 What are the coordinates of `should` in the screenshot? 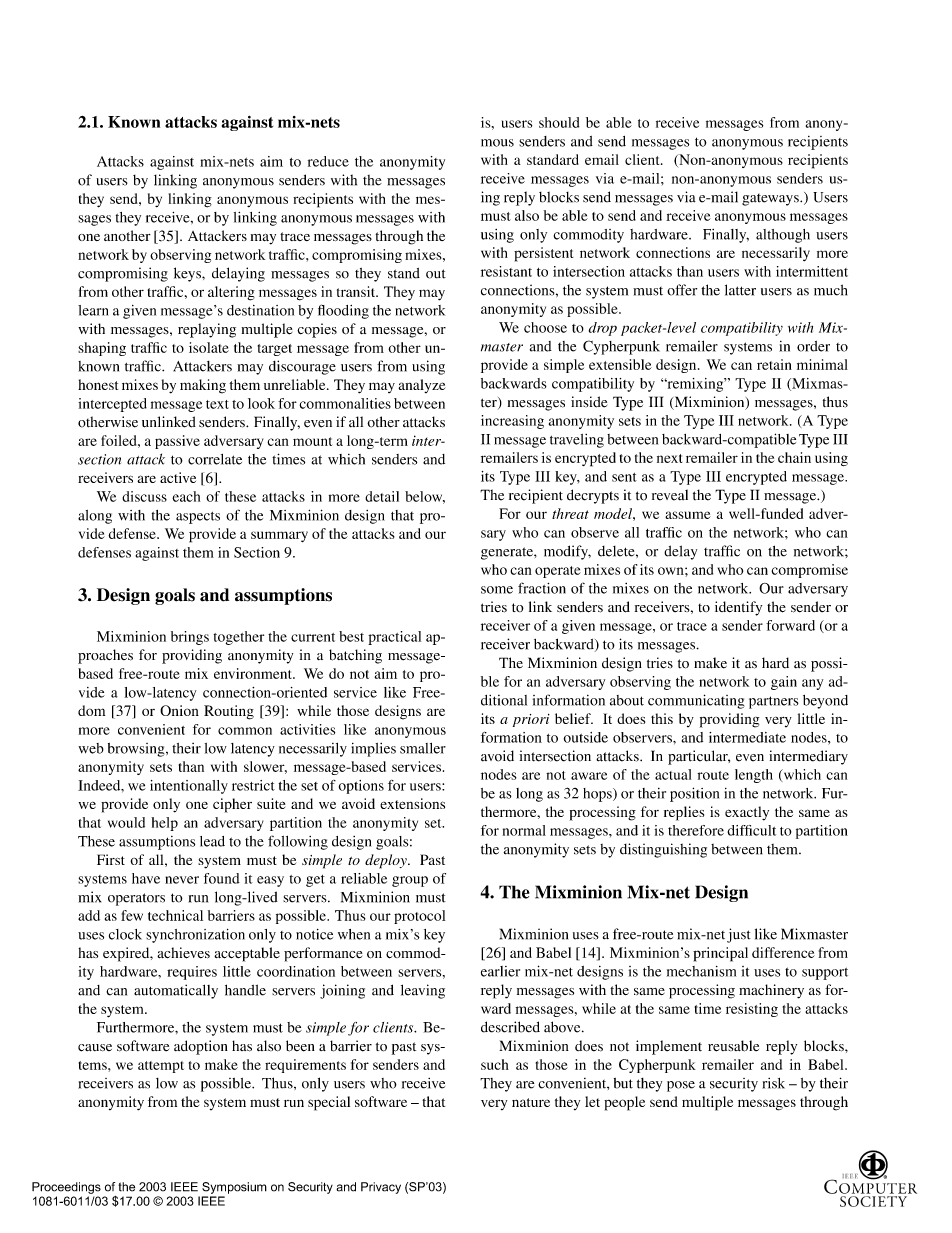 It's located at (559, 122).
